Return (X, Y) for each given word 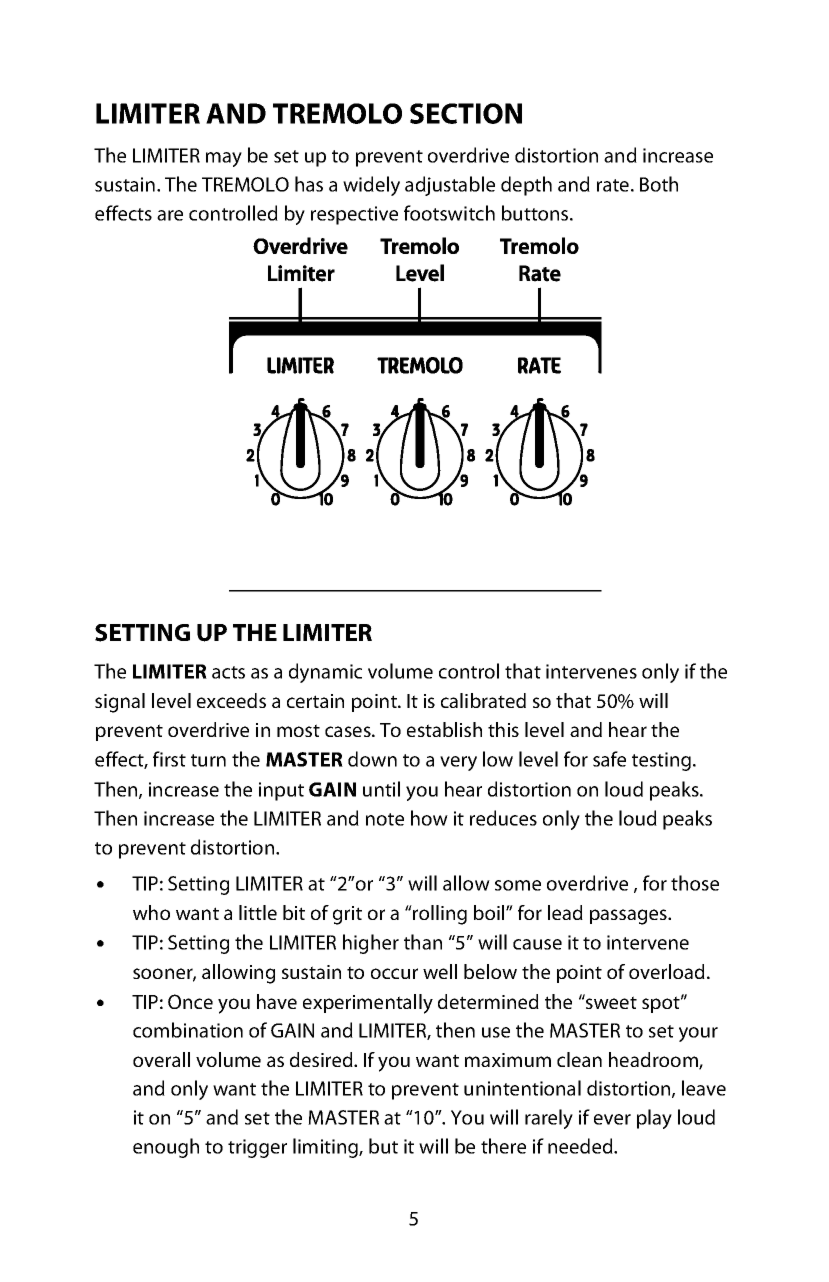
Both (659, 184)
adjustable (450, 186)
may (224, 159)
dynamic (325, 673)
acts (228, 672)
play (654, 1119)
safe (609, 759)
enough (166, 1148)
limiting (326, 1148)
